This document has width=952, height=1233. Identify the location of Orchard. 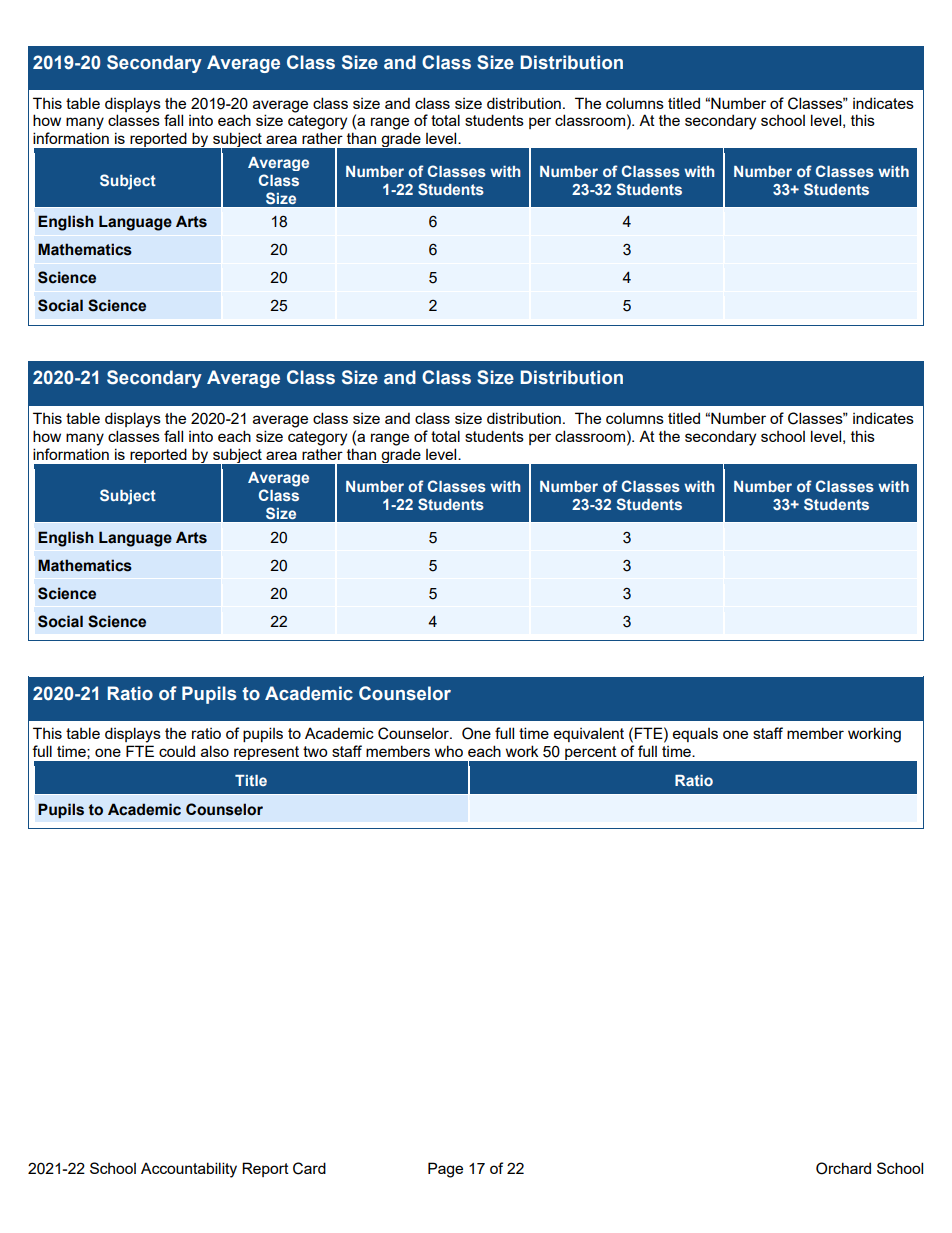
(843, 1168).
